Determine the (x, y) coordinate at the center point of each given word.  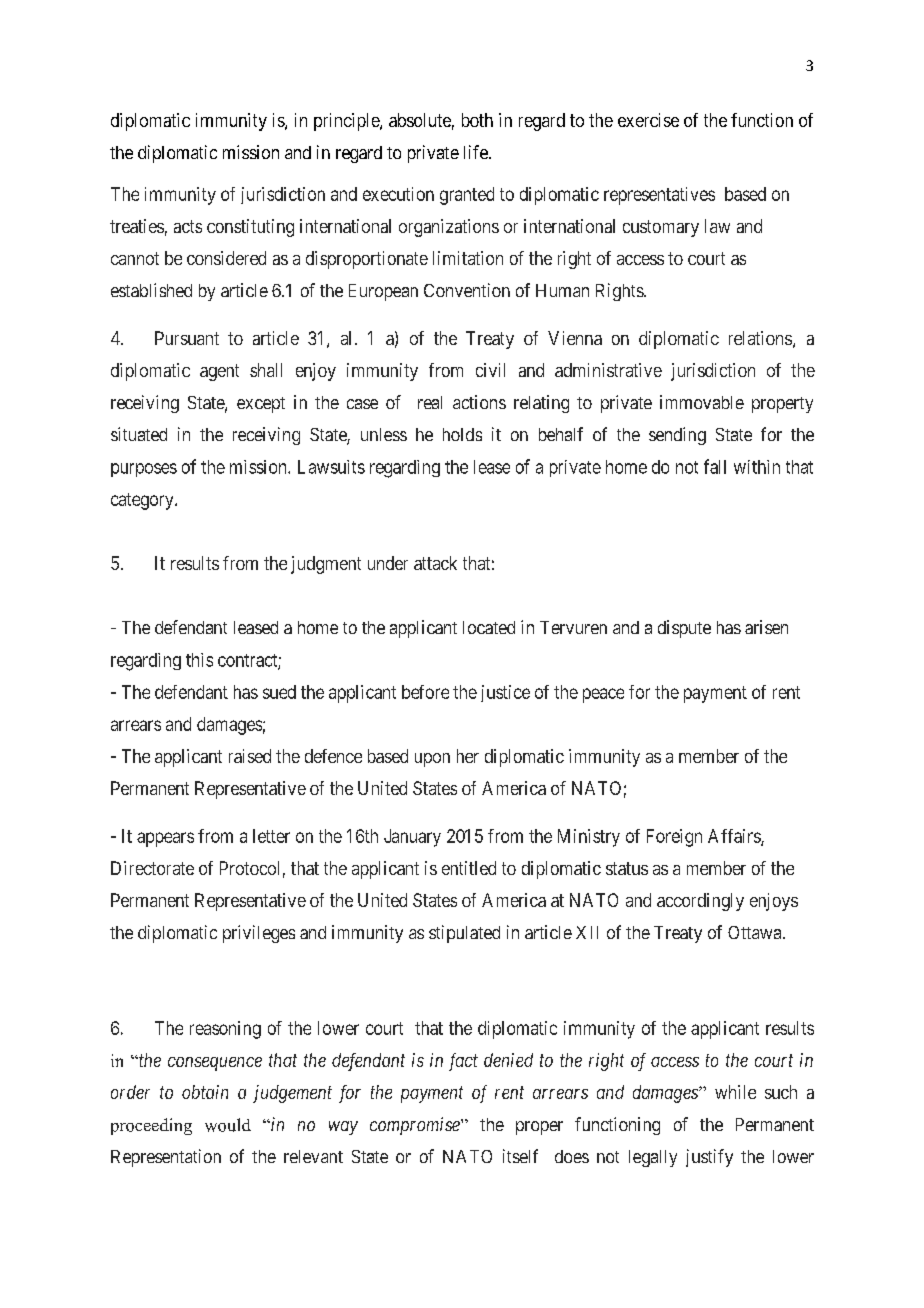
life (477, 152)
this (199, 660)
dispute (684, 629)
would (228, 1125)
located (489, 627)
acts (188, 226)
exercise (648, 120)
